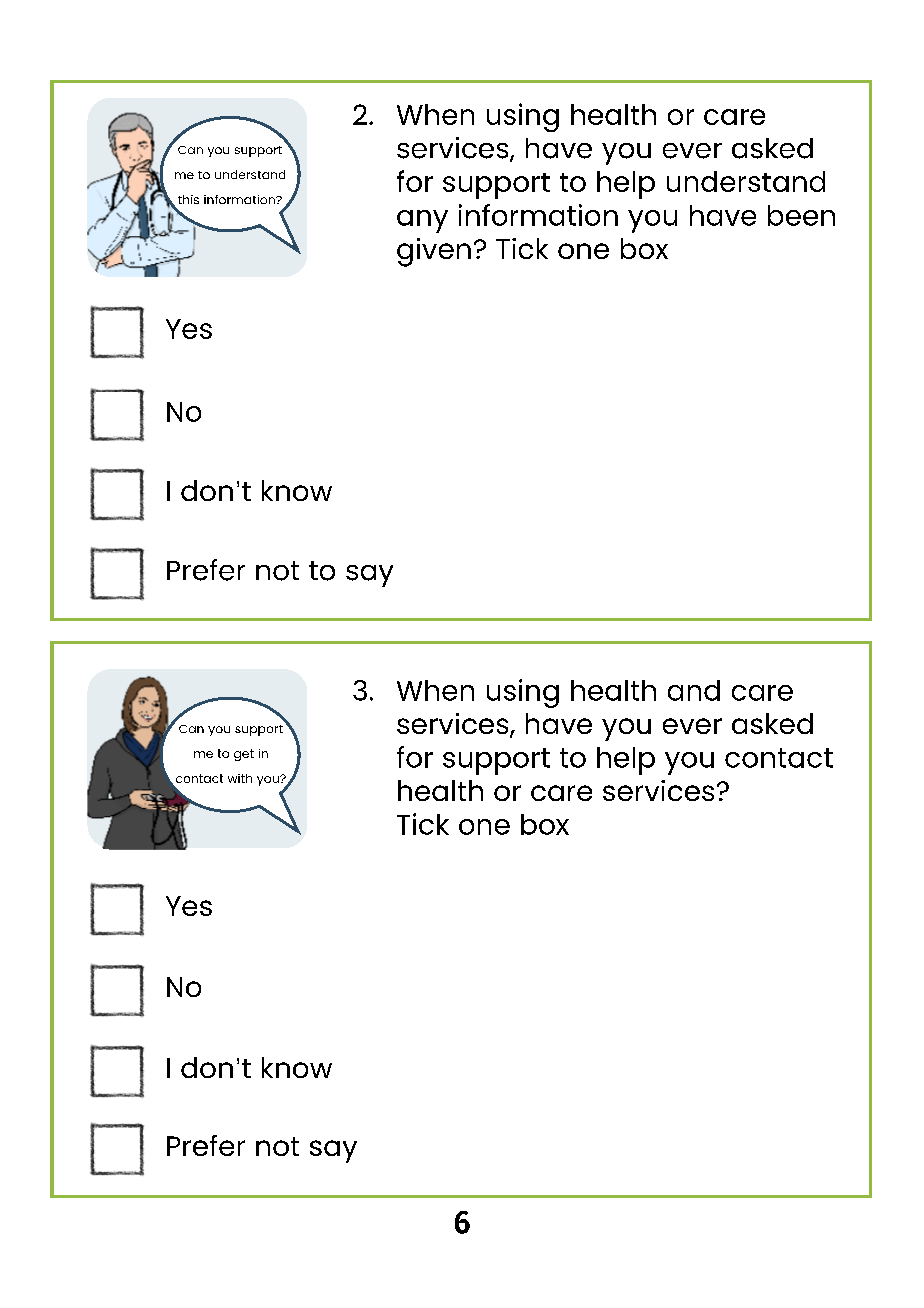 This screenshot has width=924, height=1308. What do you see at coordinates (244, 755) in the screenshot?
I see `get` at bounding box center [244, 755].
